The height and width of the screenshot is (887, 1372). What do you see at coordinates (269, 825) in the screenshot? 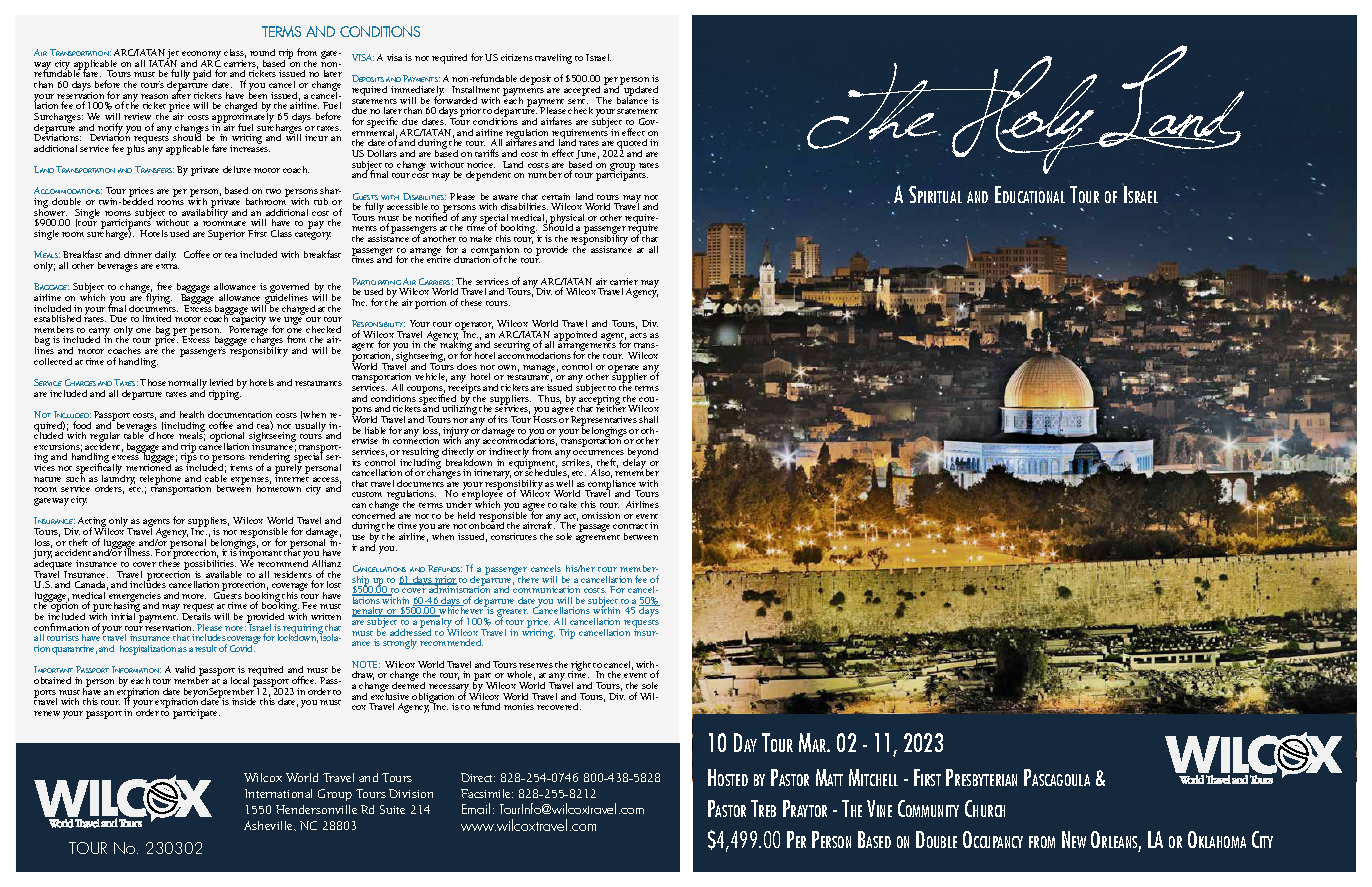
I see `Asheville` at bounding box center [269, 825].
